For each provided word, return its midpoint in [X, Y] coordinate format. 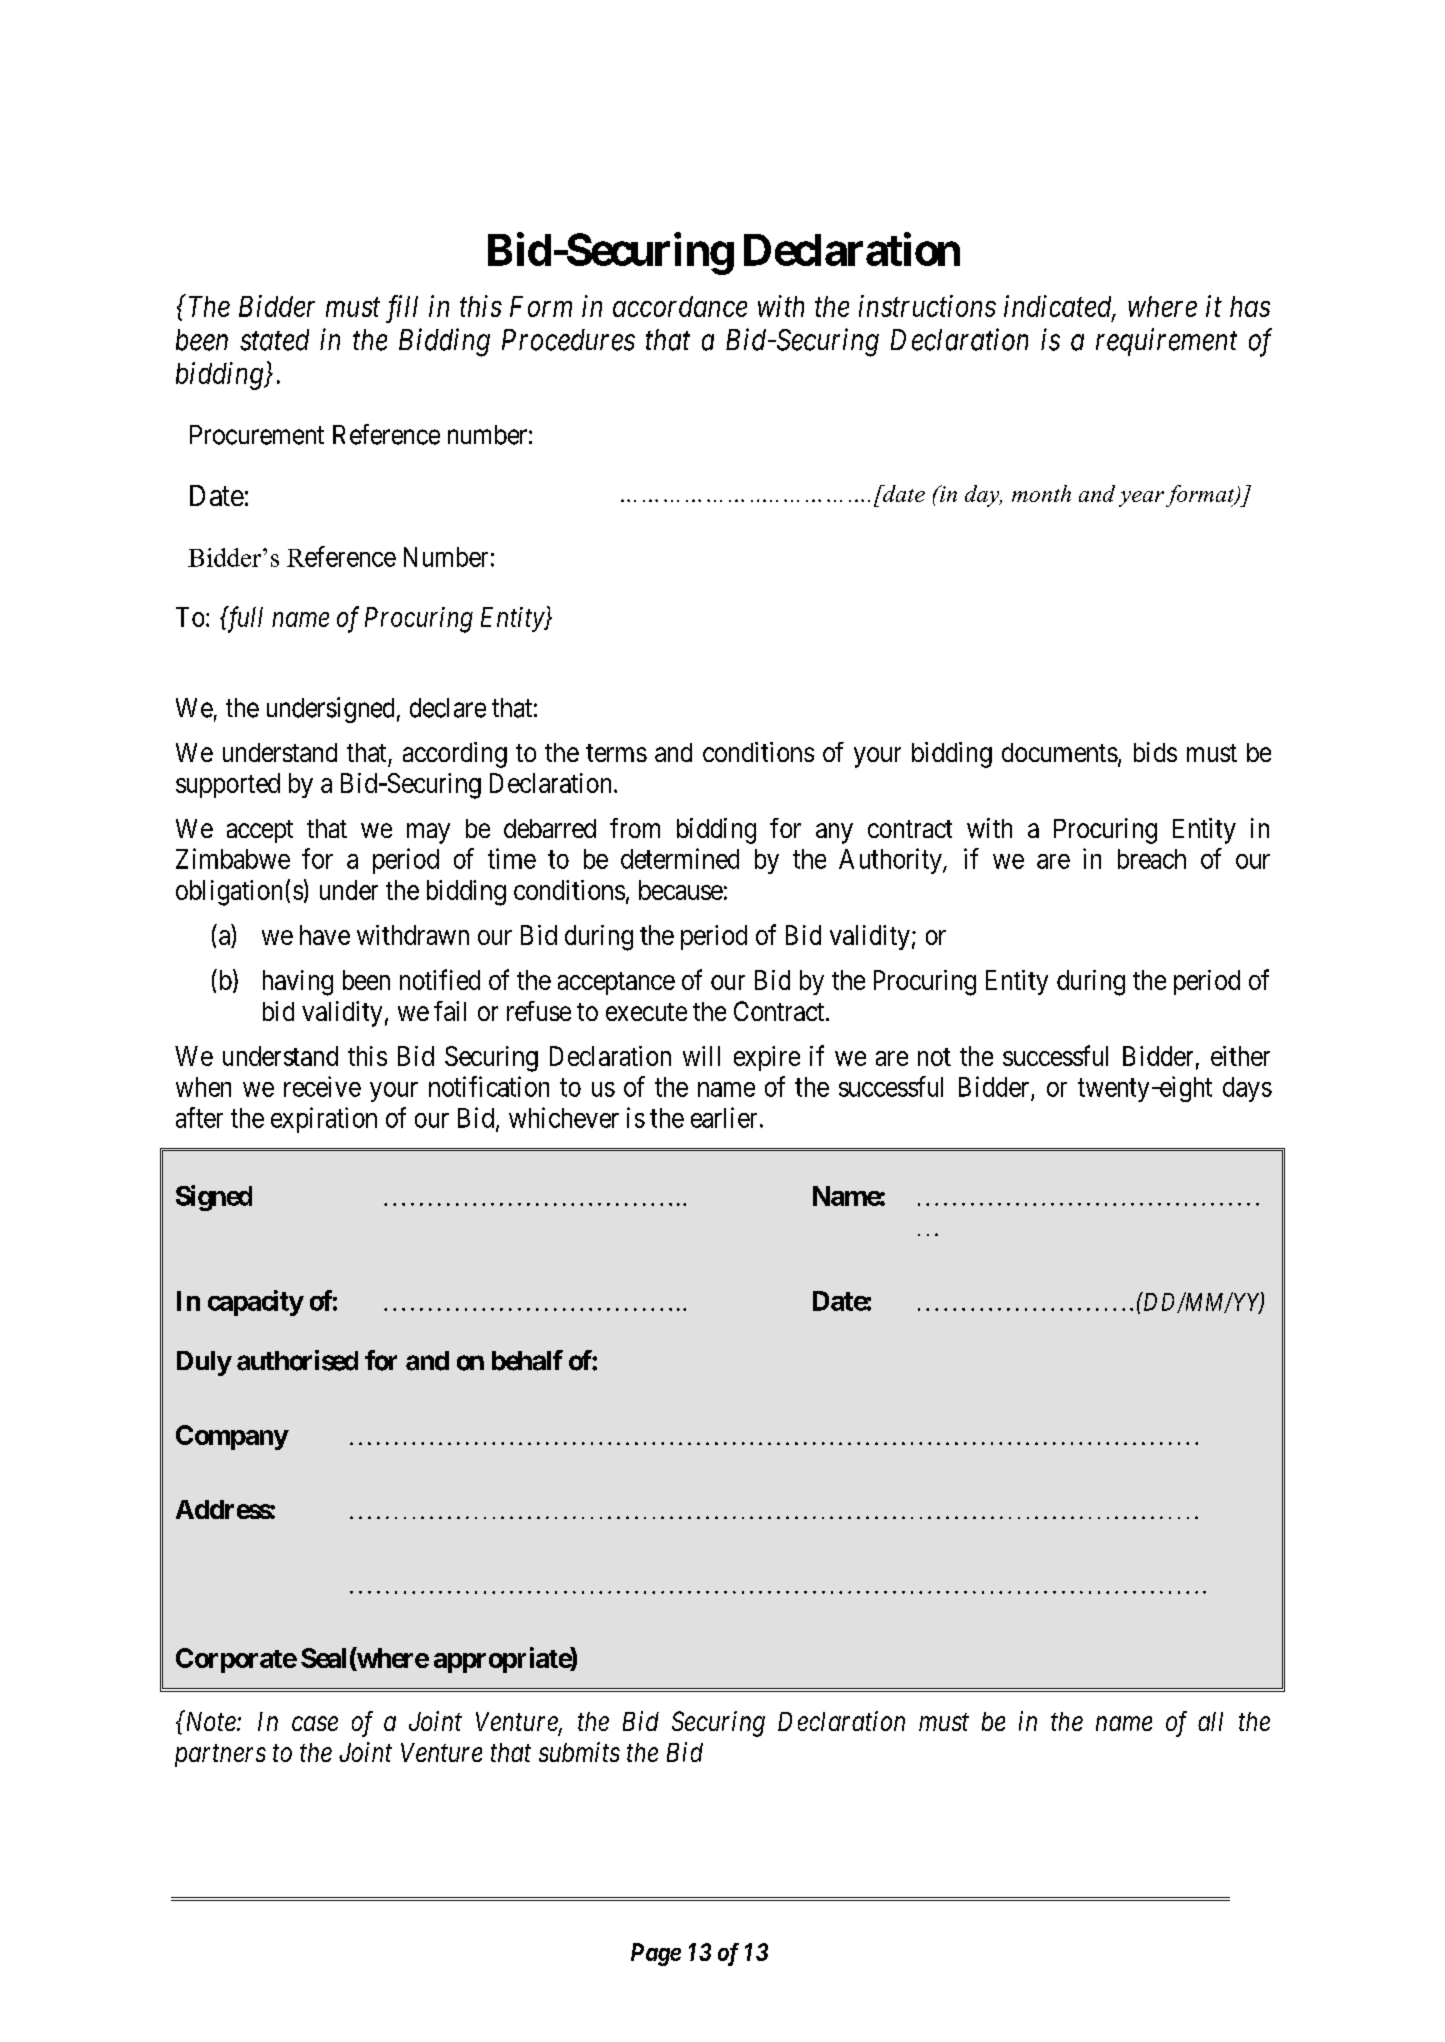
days [1247, 1089]
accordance [680, 306]
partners [220, 1756]
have [325, 935]
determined [680, 858]
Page [656, 1954]
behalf [527, 1360]
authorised [297, 1360]
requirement [1166, 342]
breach [1152, 859]
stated [274, 340]
